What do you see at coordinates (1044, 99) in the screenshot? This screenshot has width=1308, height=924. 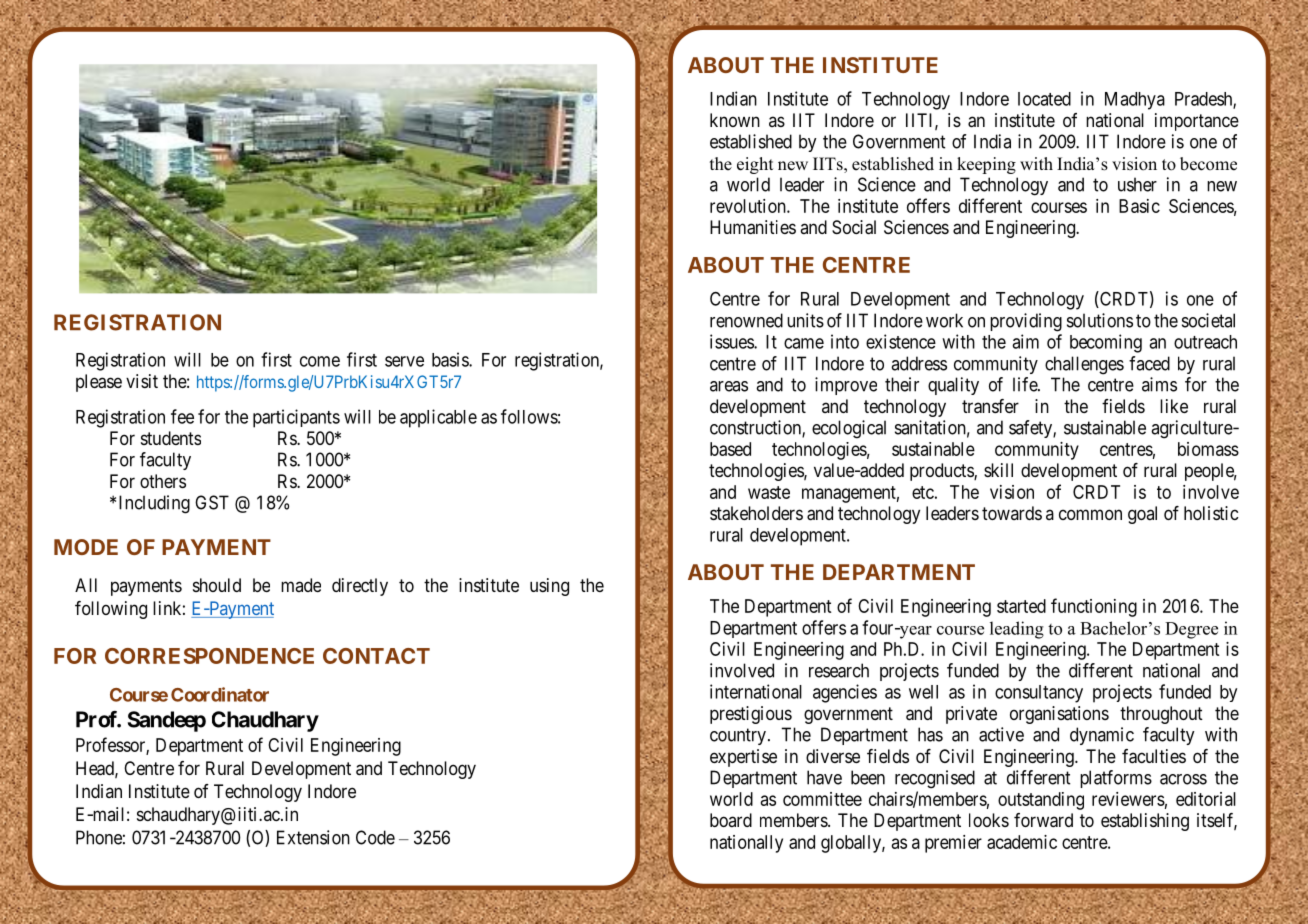 I see `located` at bounding box center [1044, 99].
